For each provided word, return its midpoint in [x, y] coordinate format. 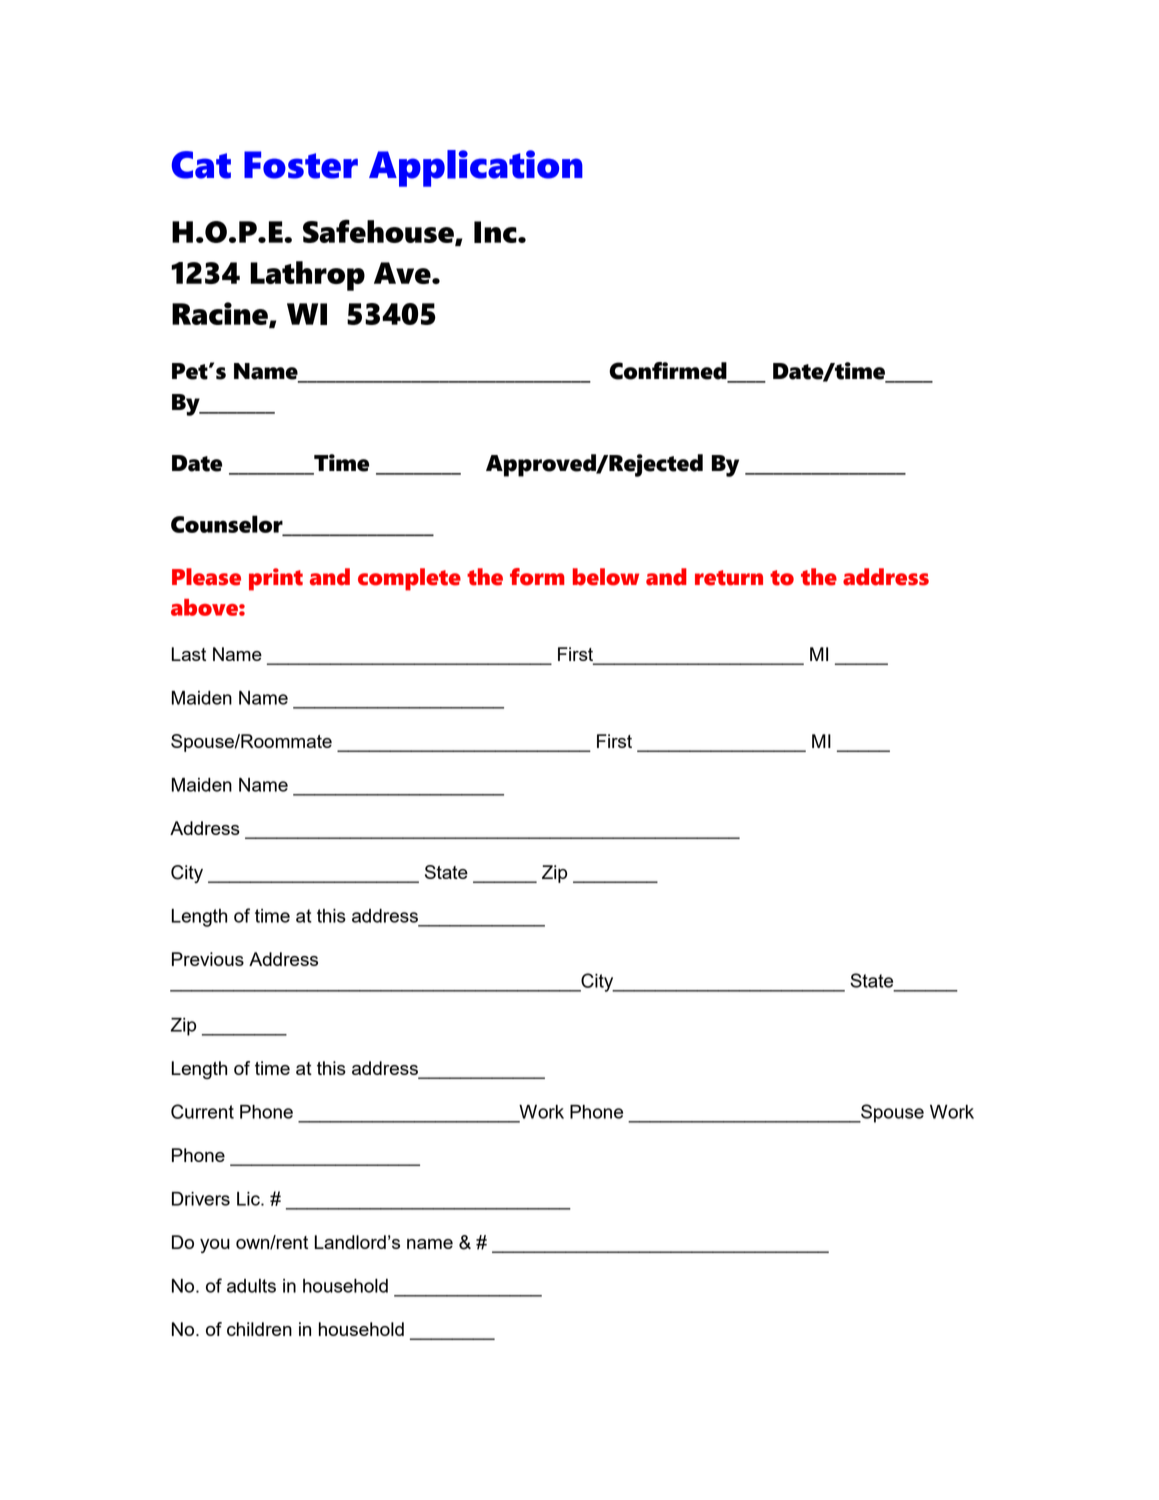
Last [189, 654]
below [606, 577]
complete [409, 579]
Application [476, 168]
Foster [301, 165]
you [215, 1246]
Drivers [201, 1199]
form [537, 577]
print [276, 579]
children [259, 1329]
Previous [208, 959]
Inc [496, 232]
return [729, 578]
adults [251, 1286]
